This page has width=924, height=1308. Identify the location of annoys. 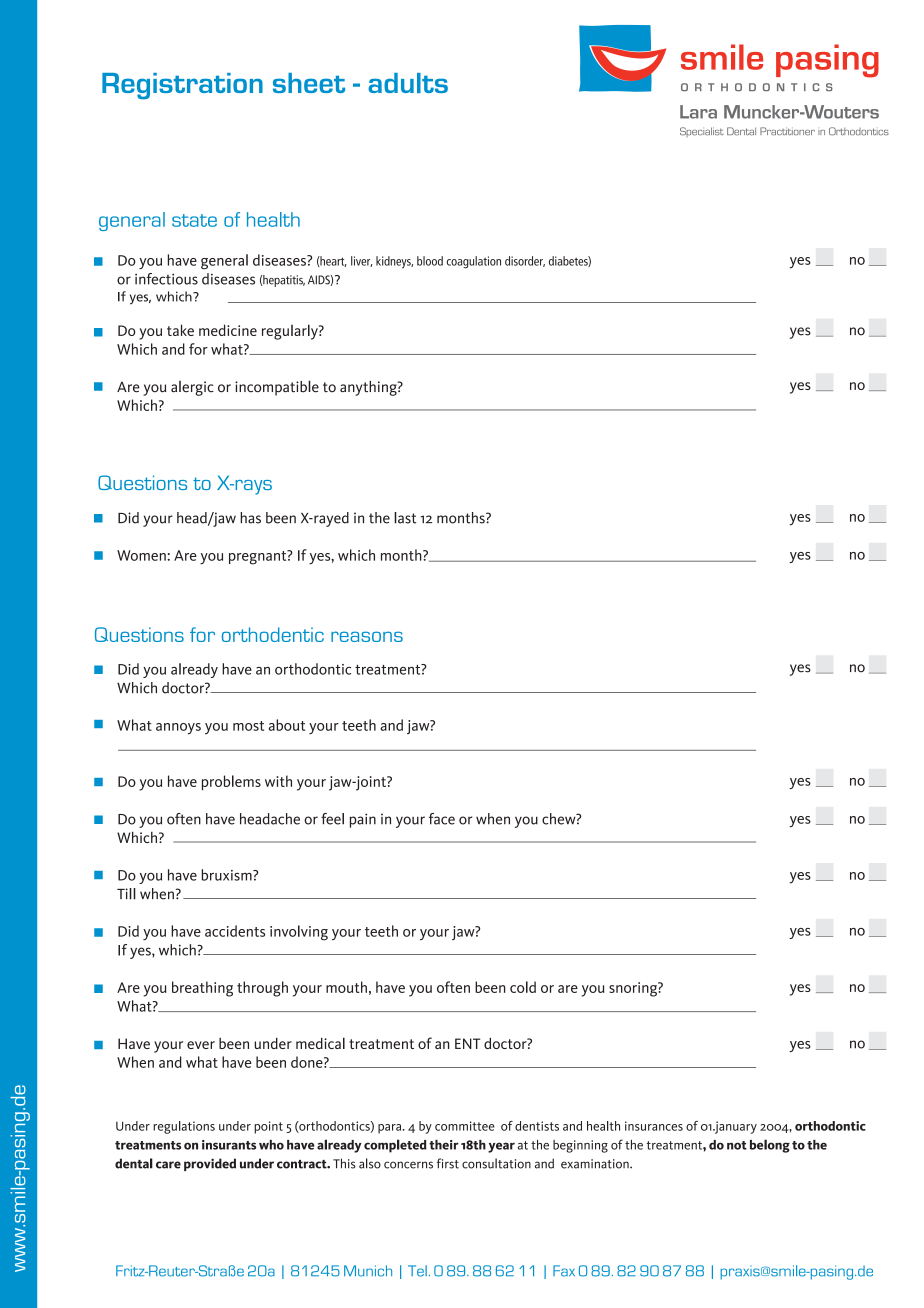
(178, 729).
